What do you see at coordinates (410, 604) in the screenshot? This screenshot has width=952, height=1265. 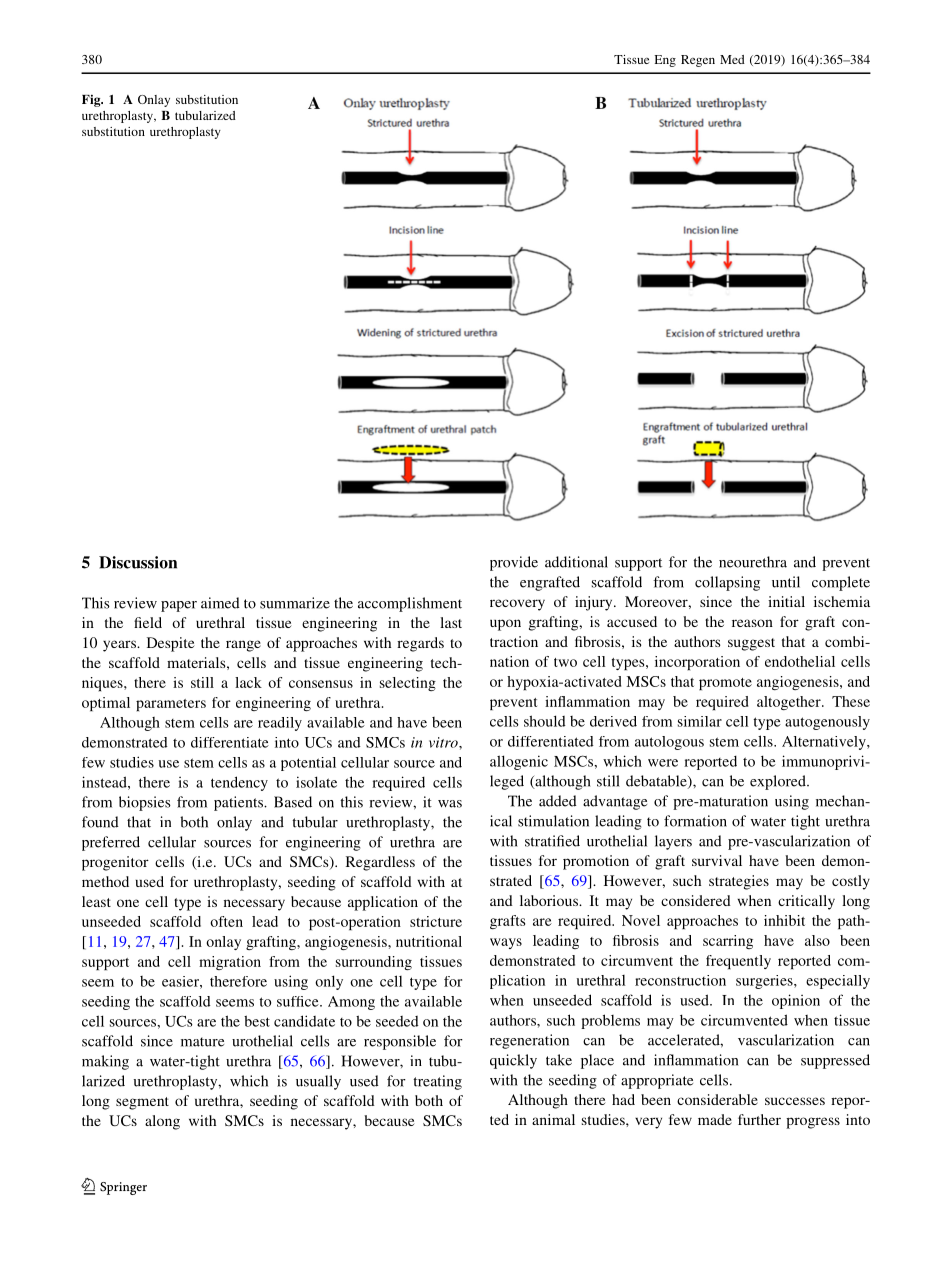 I see `accomplishment` at bounding box center [410, 604].
